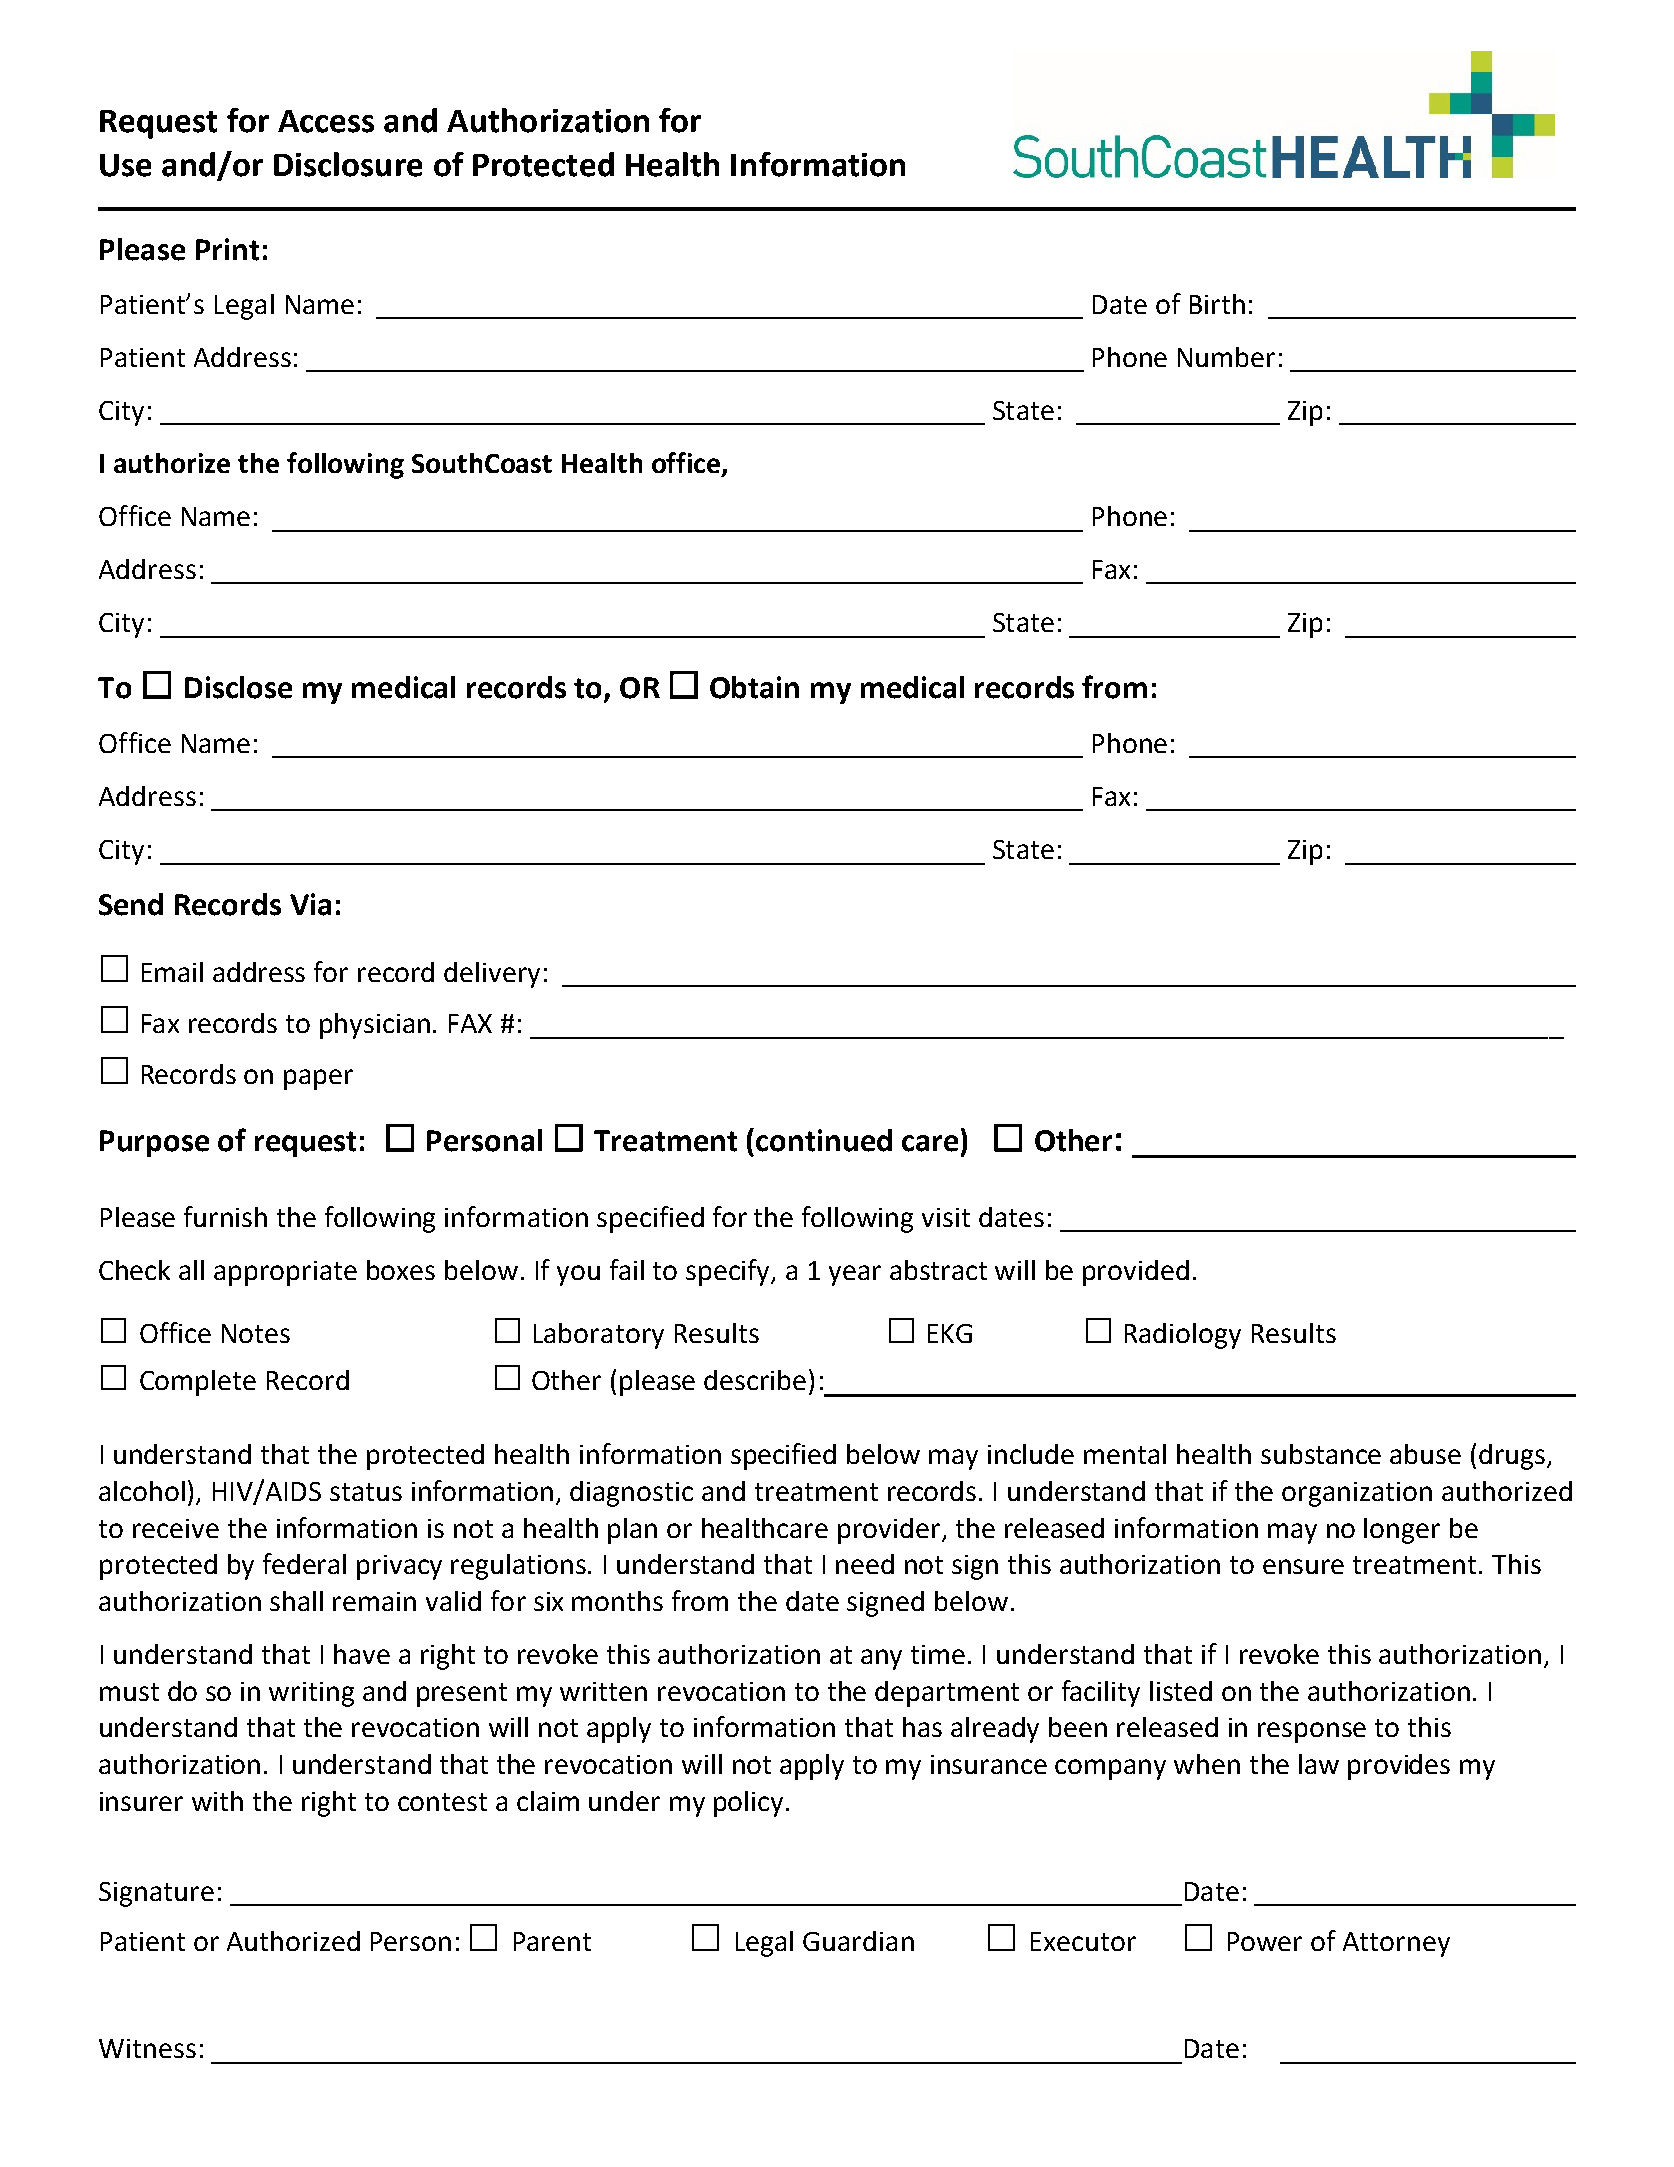 This document has height=2167, width=1674. I want to click on Obtain, so click(754, 687).
